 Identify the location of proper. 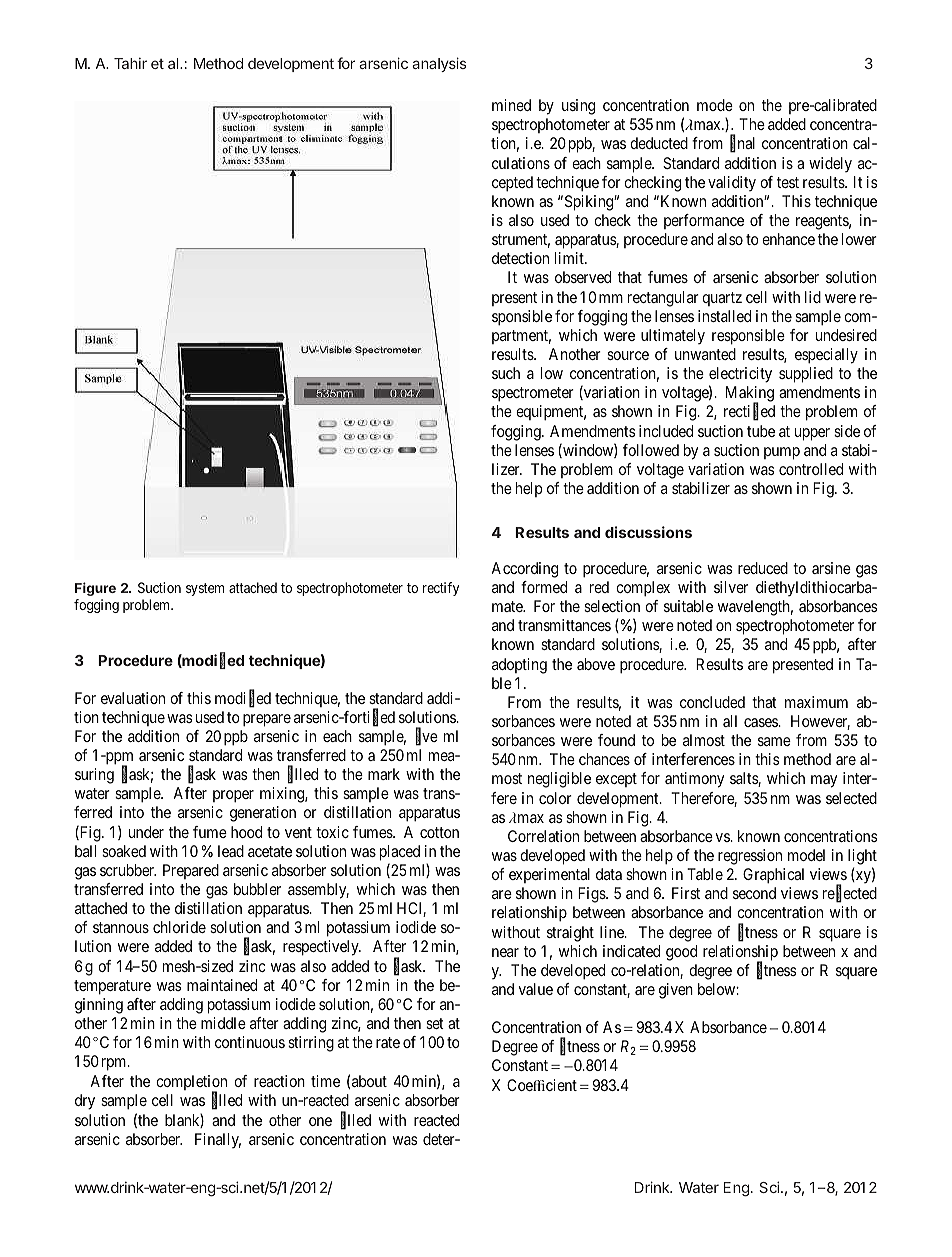
(233, 796).
